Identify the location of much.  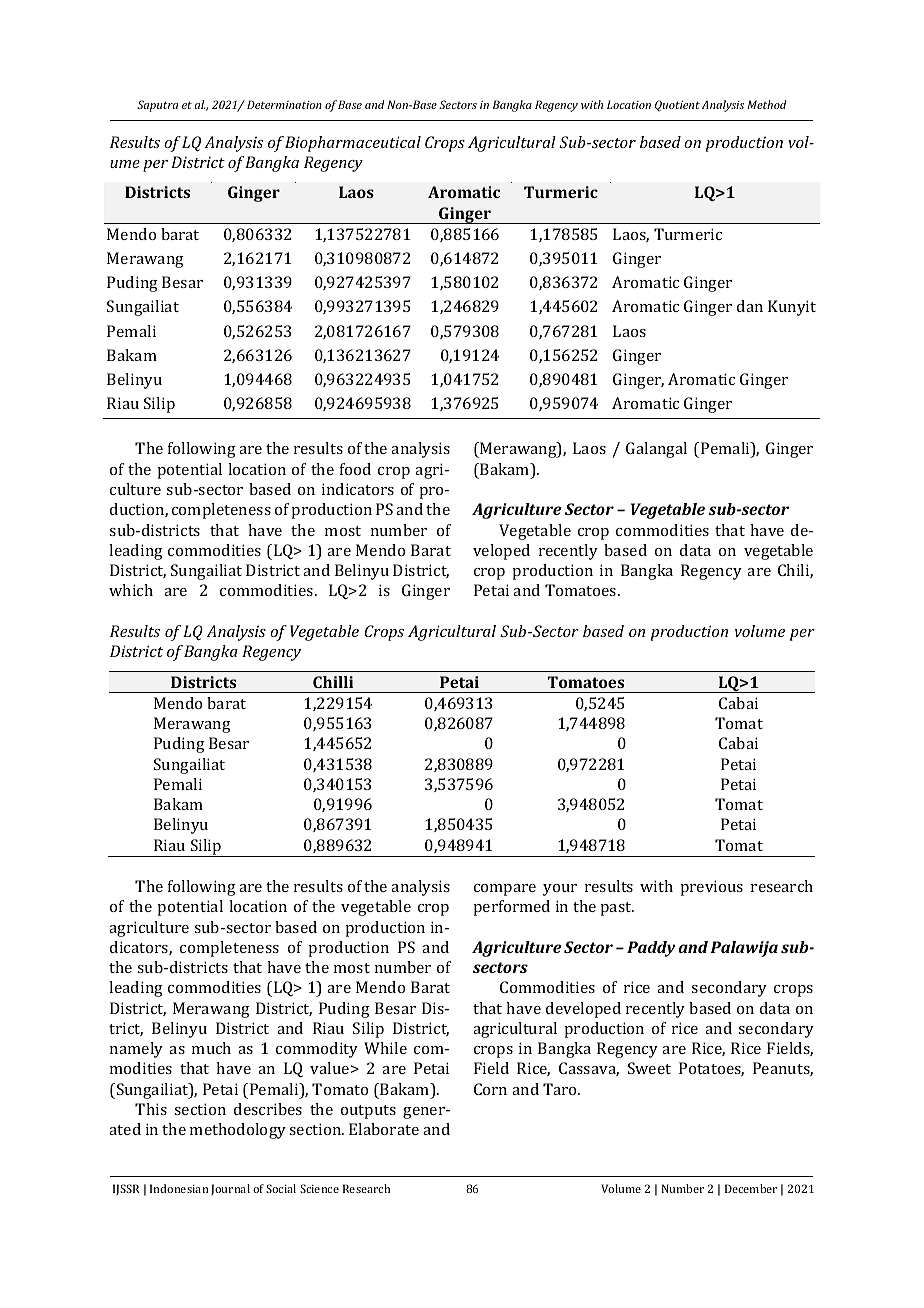
(211, 1048).
